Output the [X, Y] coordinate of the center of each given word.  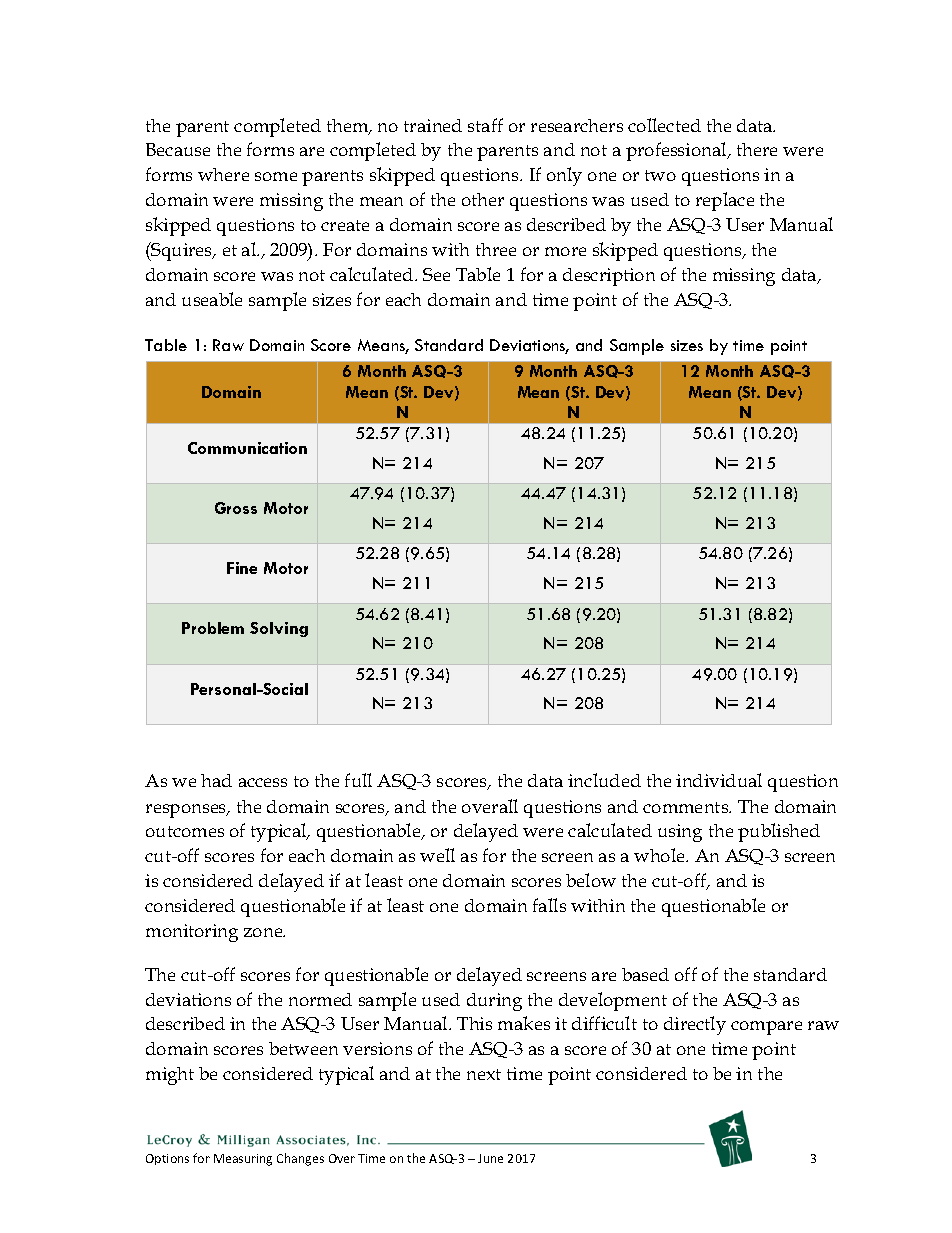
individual [719, 780]
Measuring [243, 1160]
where [223, 174]
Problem [213, 628]
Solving [279, 629]
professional [677, 151]
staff [485, 125]
